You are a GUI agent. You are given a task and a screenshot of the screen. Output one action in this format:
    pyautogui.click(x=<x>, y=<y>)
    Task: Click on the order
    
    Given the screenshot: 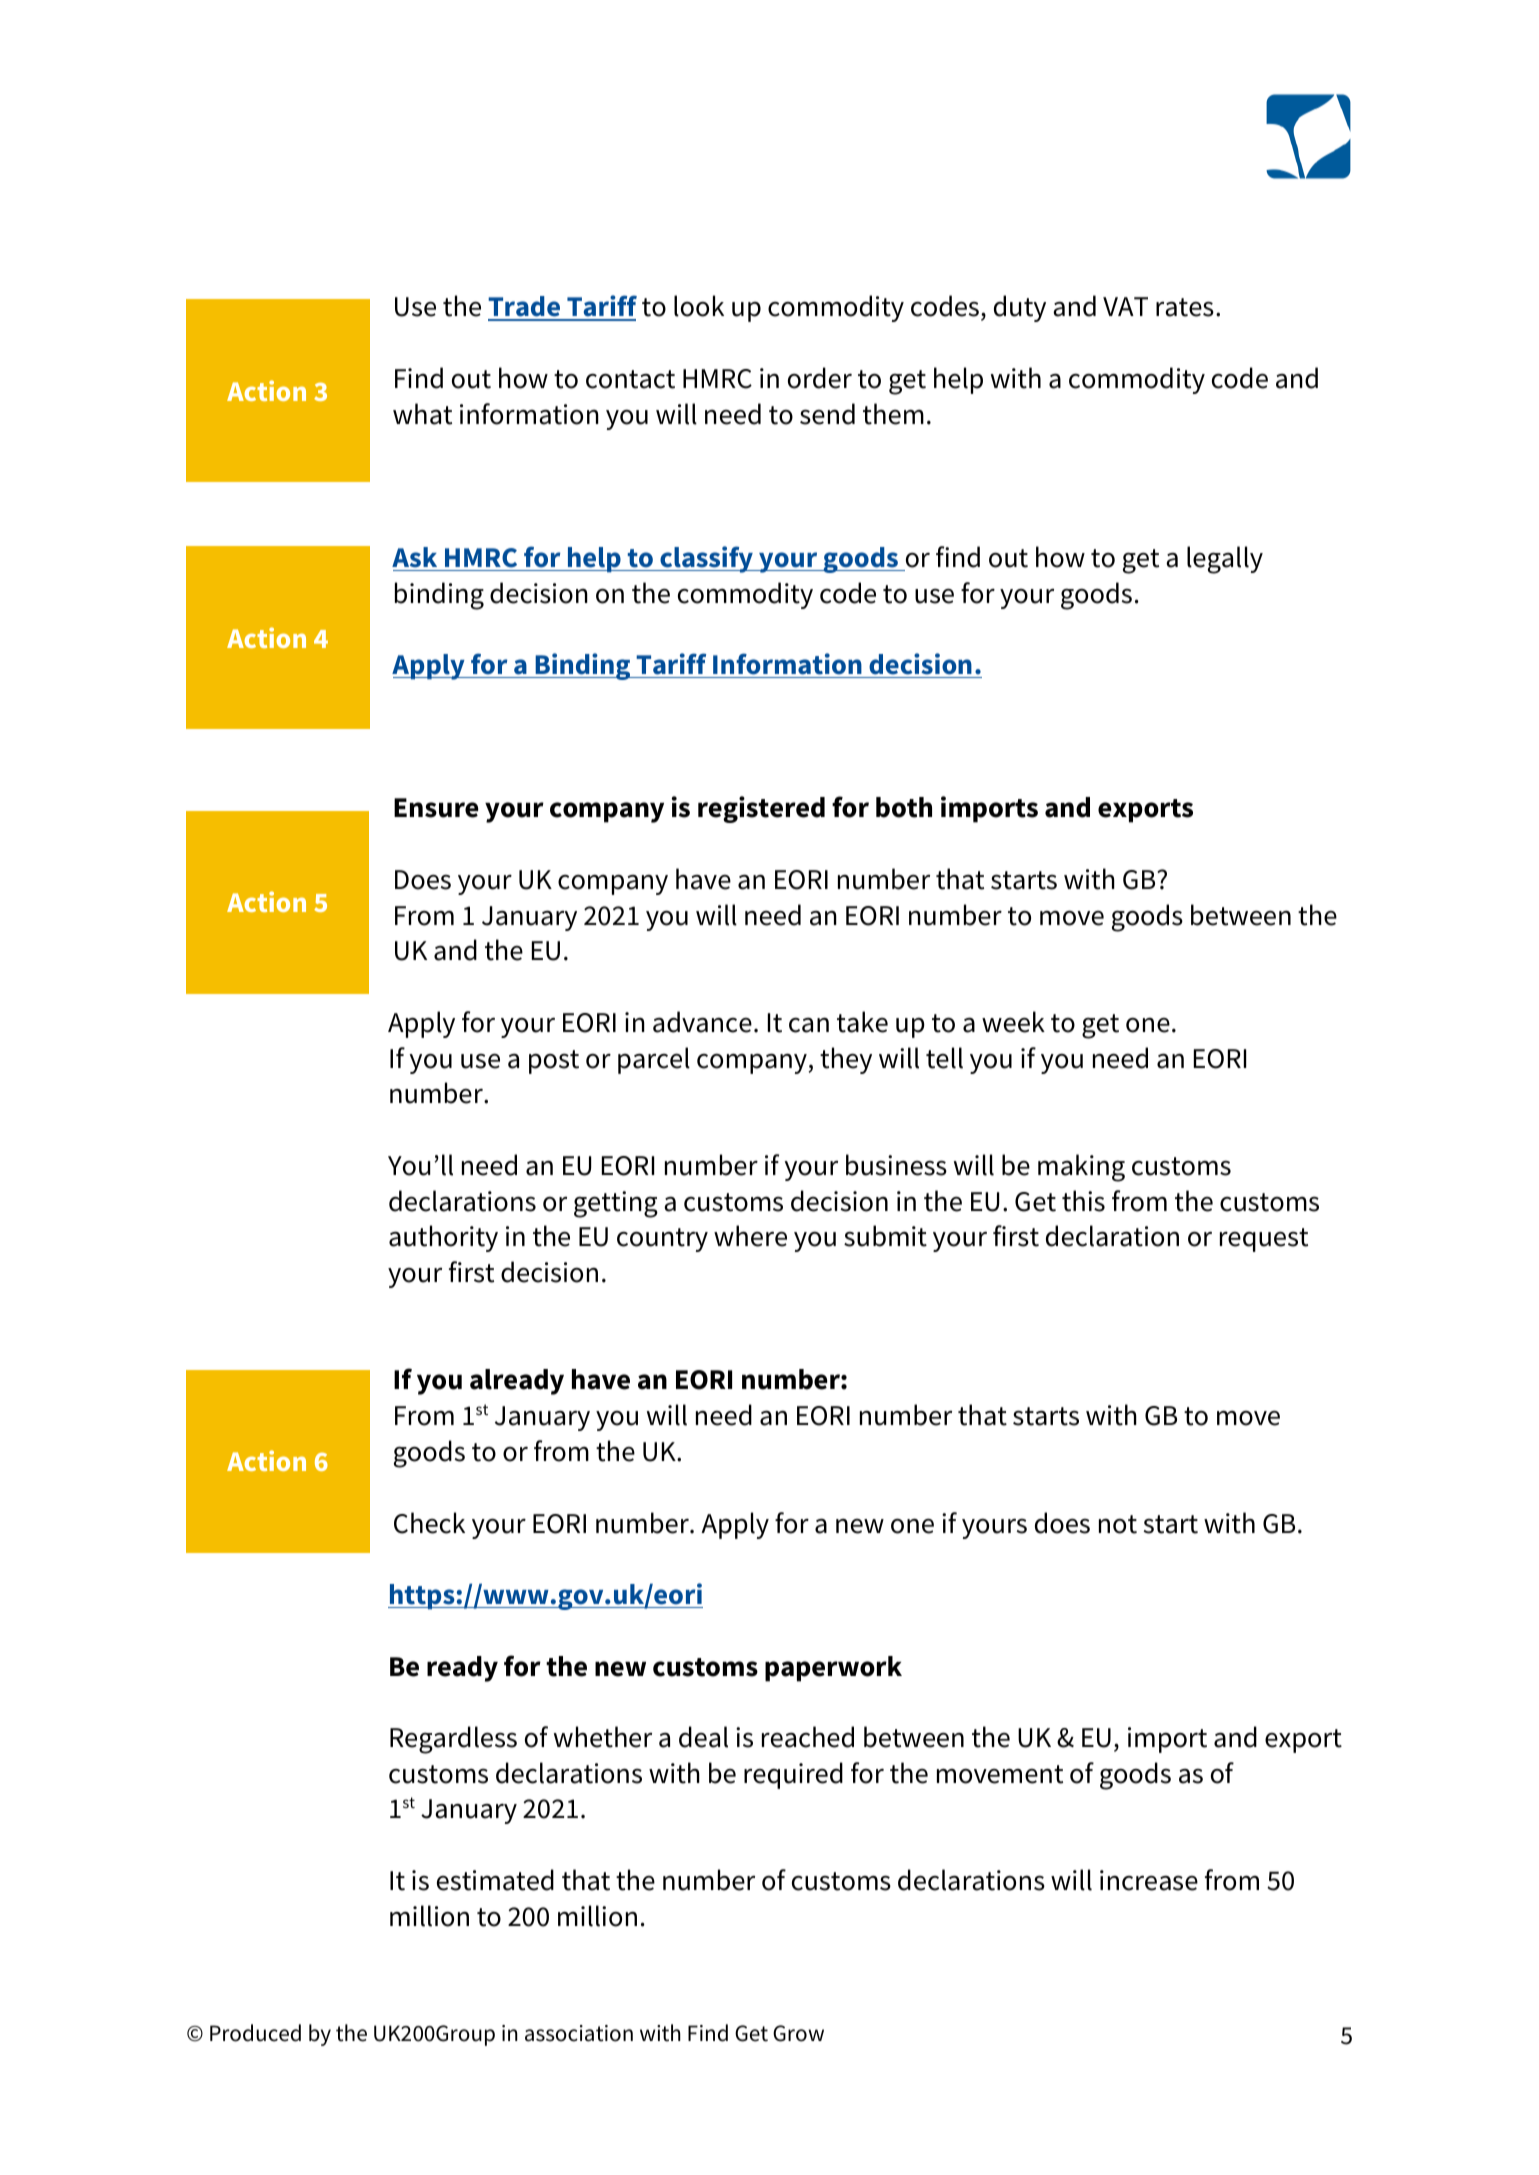 What is the action you would take?
    pyautogui.click(x=820, y=378)
